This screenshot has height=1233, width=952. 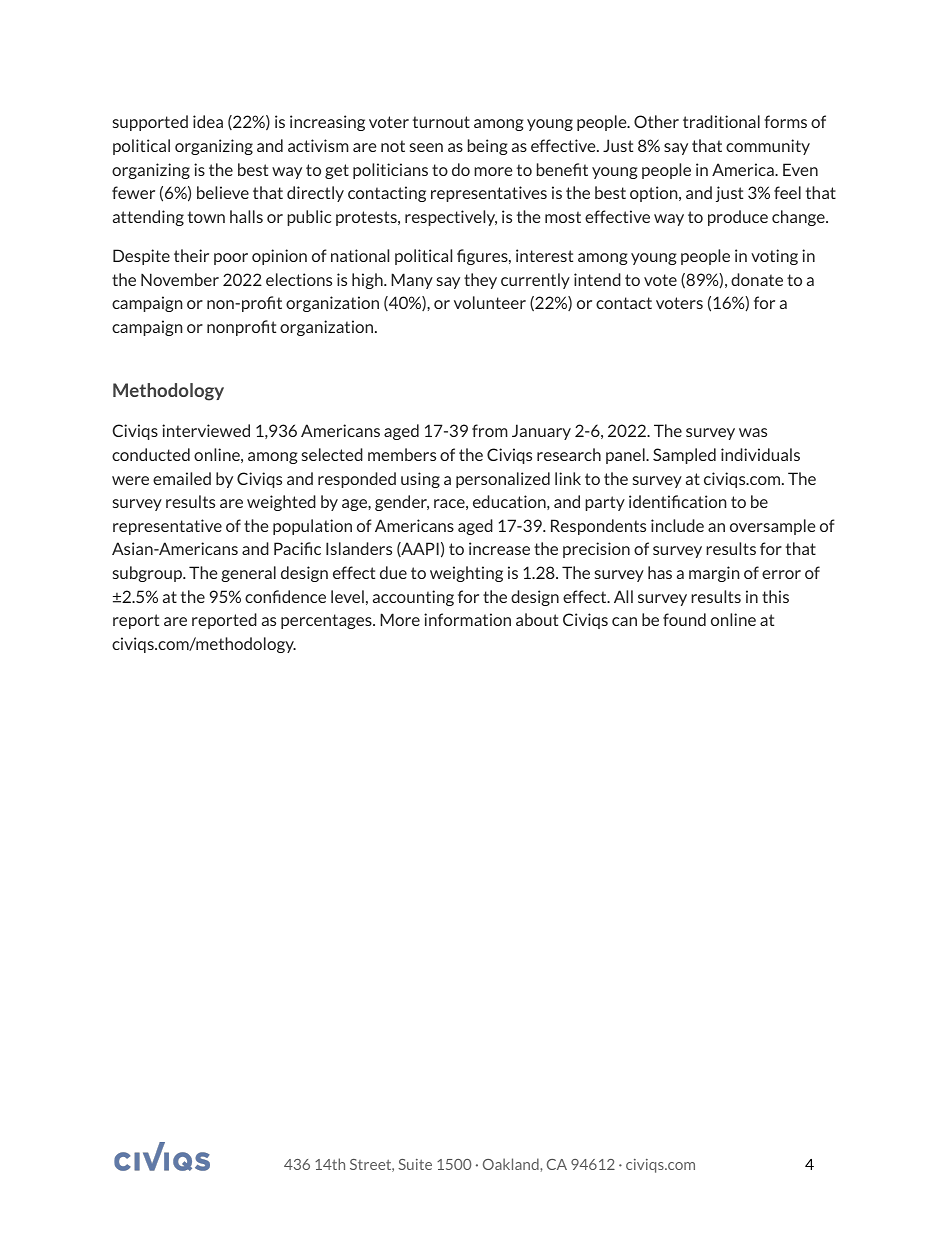 What do you see at coordinates (467, 619) in the screenshot?
I see `information` at bounding box center [467, 619].
